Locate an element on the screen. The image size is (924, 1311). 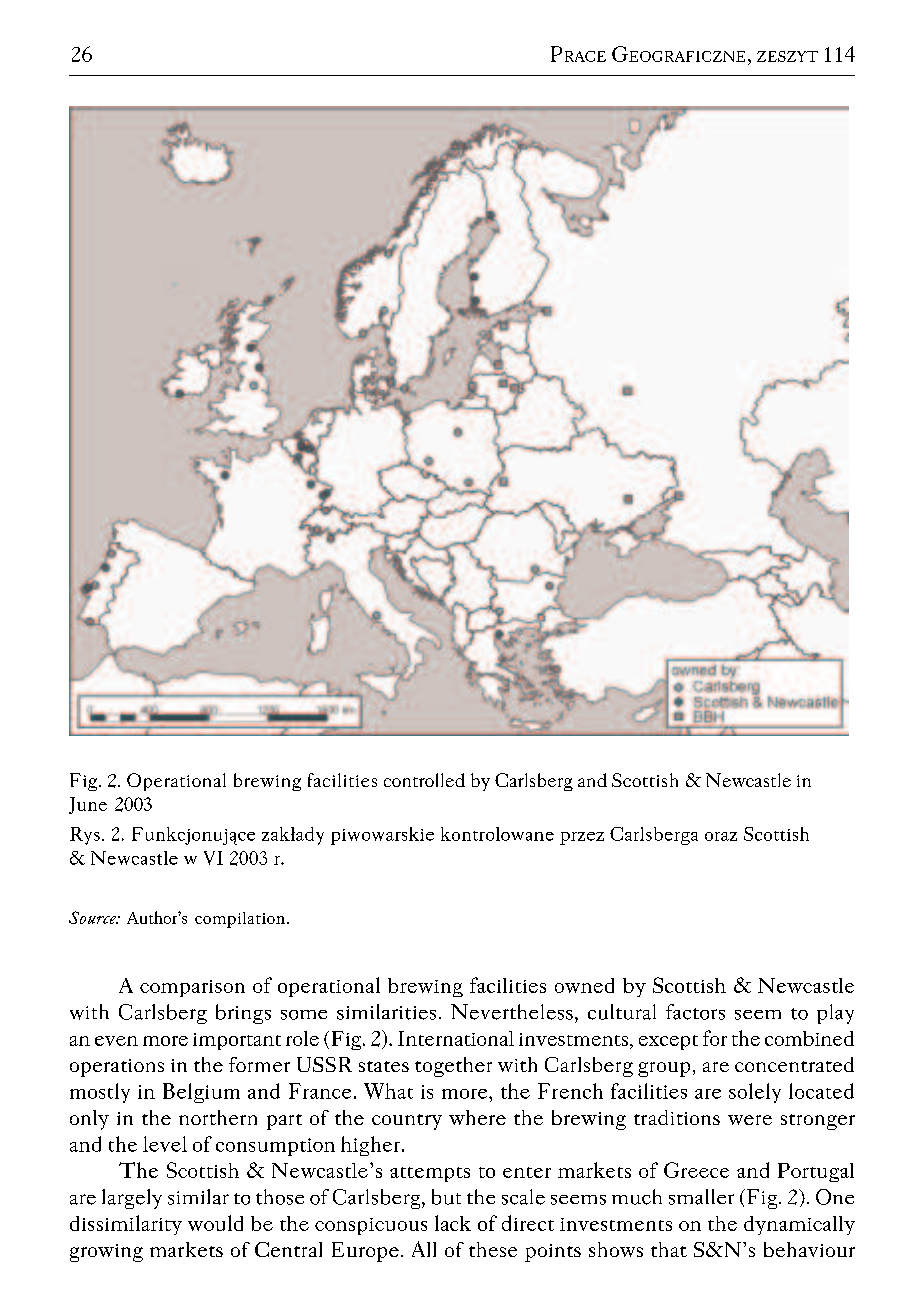
brings is located at coordinates (243, 1014).
